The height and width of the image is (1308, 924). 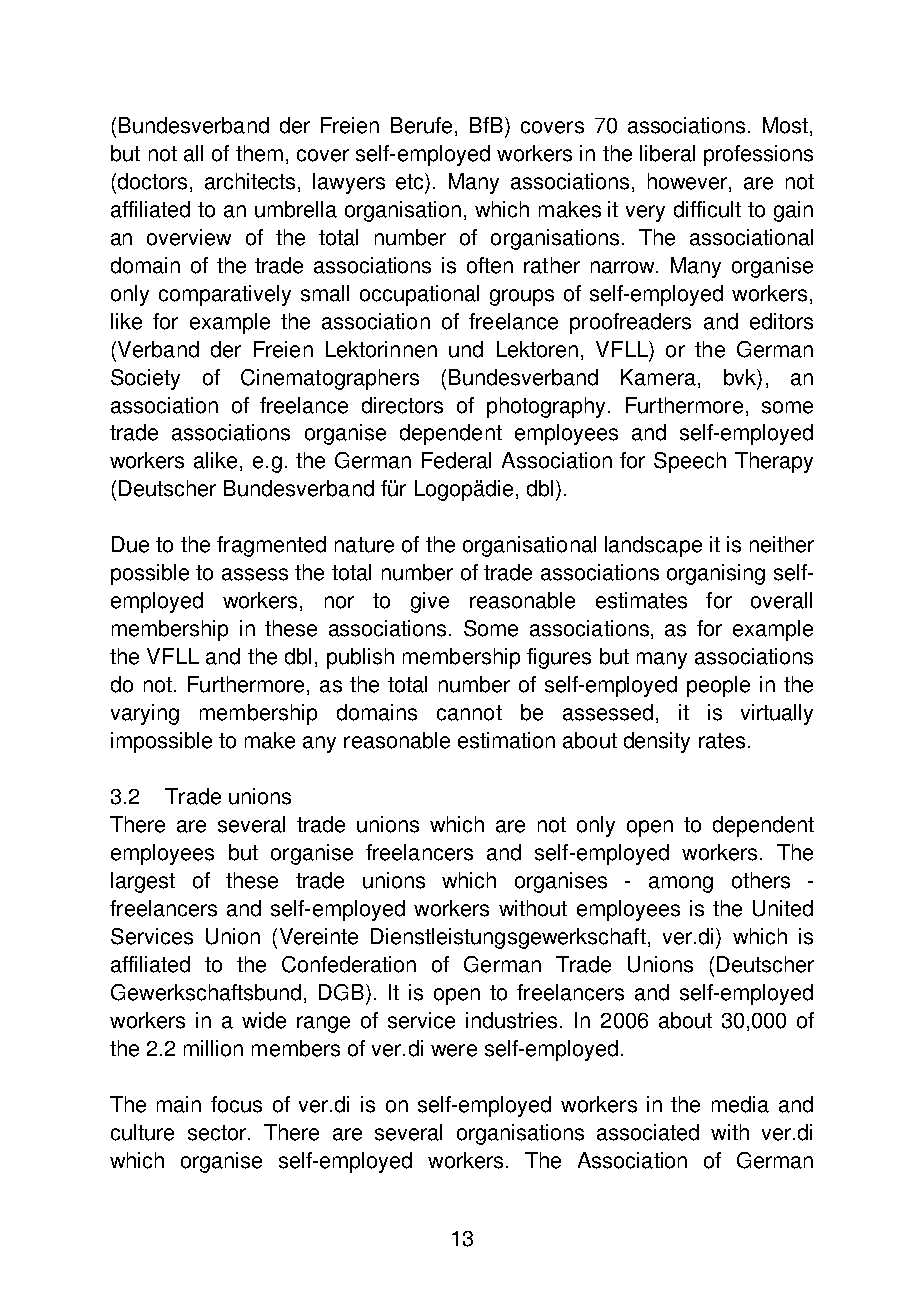 I want to click on Federal, so click(x=456, y=460).
